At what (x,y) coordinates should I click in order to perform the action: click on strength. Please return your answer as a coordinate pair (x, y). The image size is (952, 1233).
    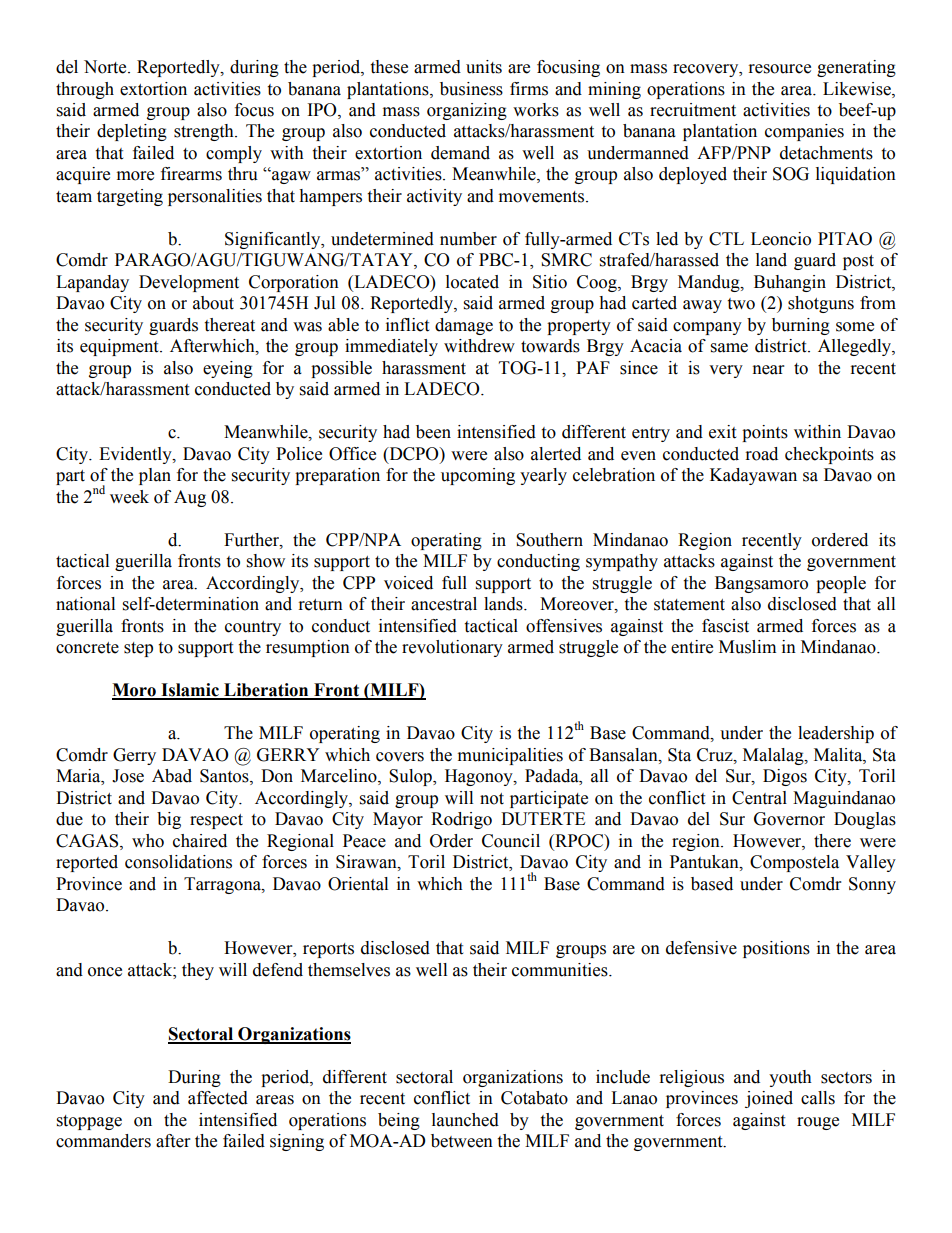
    Looking at the image, I should click on (205, 132).
